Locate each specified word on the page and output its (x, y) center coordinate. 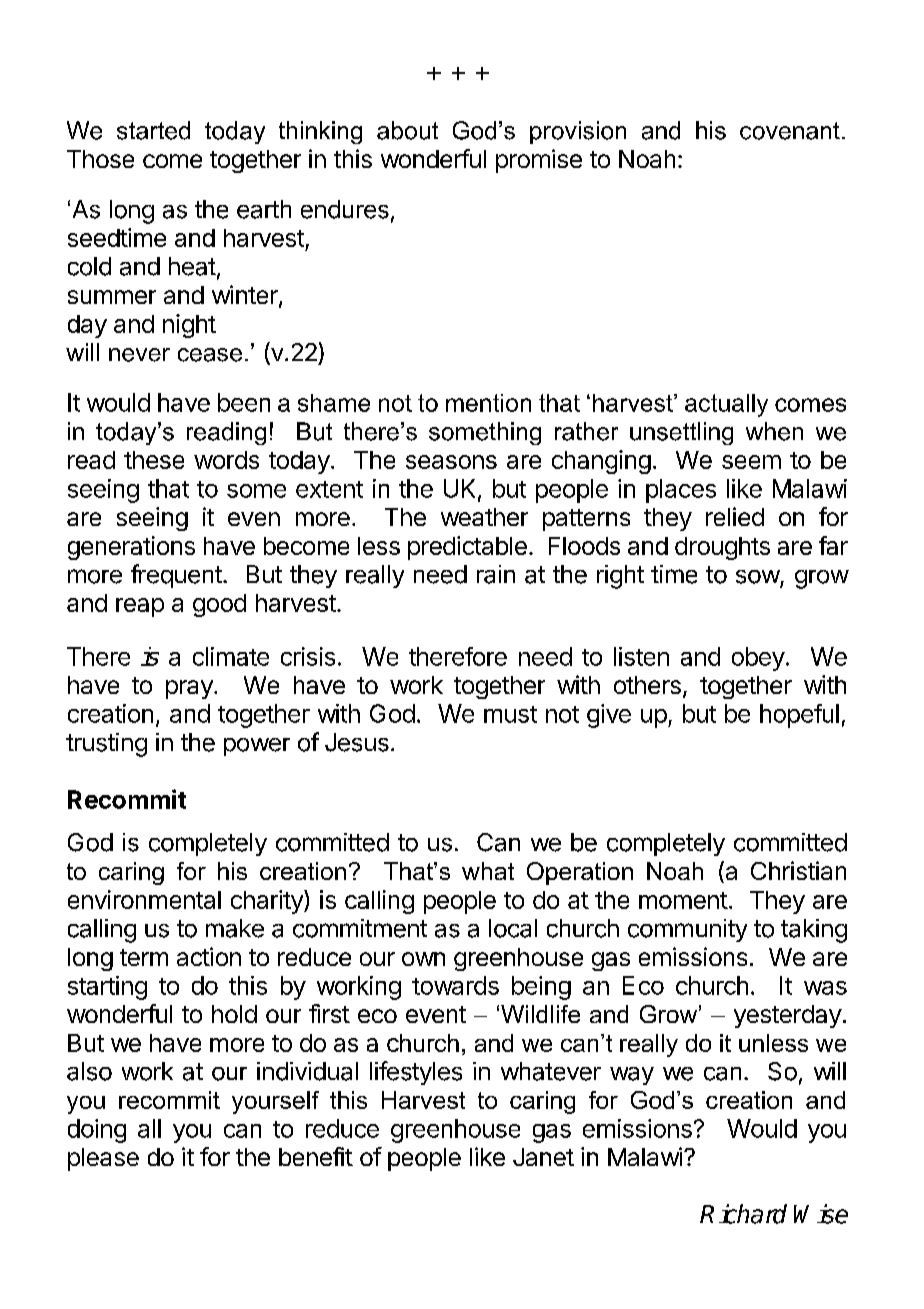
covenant (790, 131)
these (154, 460)
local (513, 928)
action (209, 956)
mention (488, 403)
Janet (543, 1157)
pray (190, 689)
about (407, 130)
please (103, 1159)
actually (726, 405)
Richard (743, 1214)
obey (758, 659)
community (687, 930)
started (153, 130)
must (510, 714)
